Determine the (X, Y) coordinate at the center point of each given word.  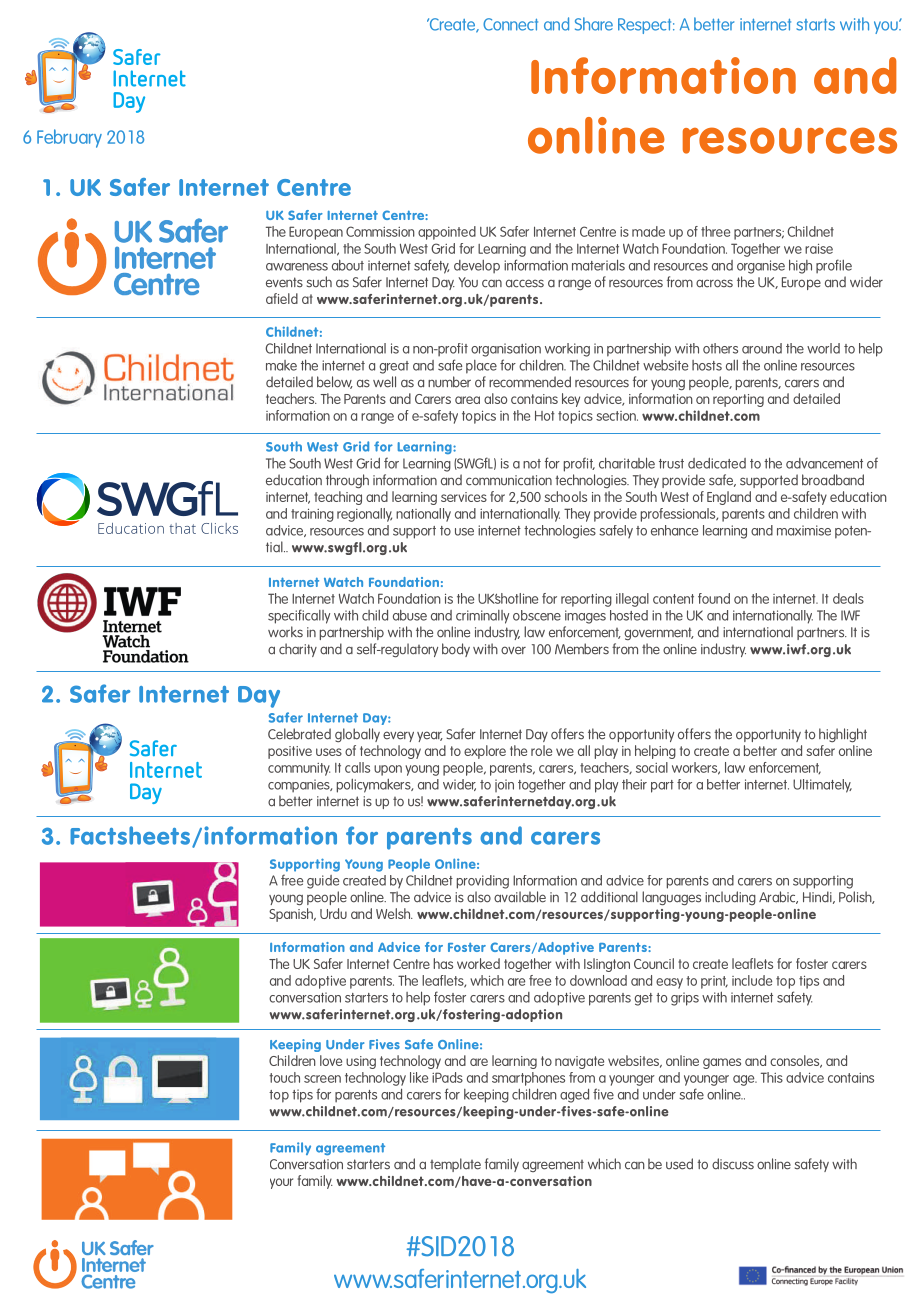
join (504, 785)
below (335, 382)
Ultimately (822, 786)
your (281, 1183)
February (69, 138)
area (467, 400)
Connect (510, 24)
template (455, 1165)
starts (815, 25)
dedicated (717, 463)
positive (290, 752)
